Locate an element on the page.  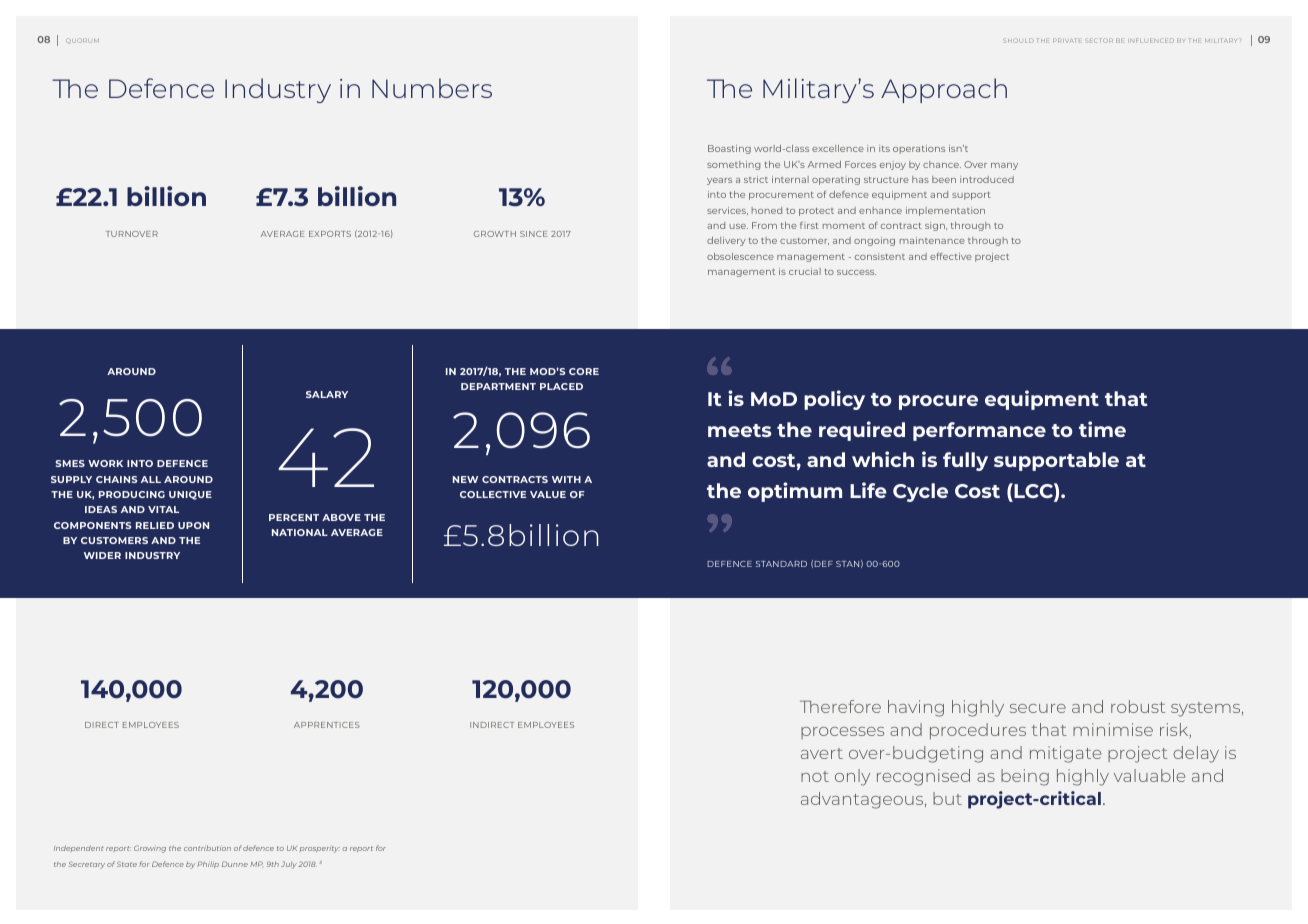
ALL is located at coordinates (151, 479).
